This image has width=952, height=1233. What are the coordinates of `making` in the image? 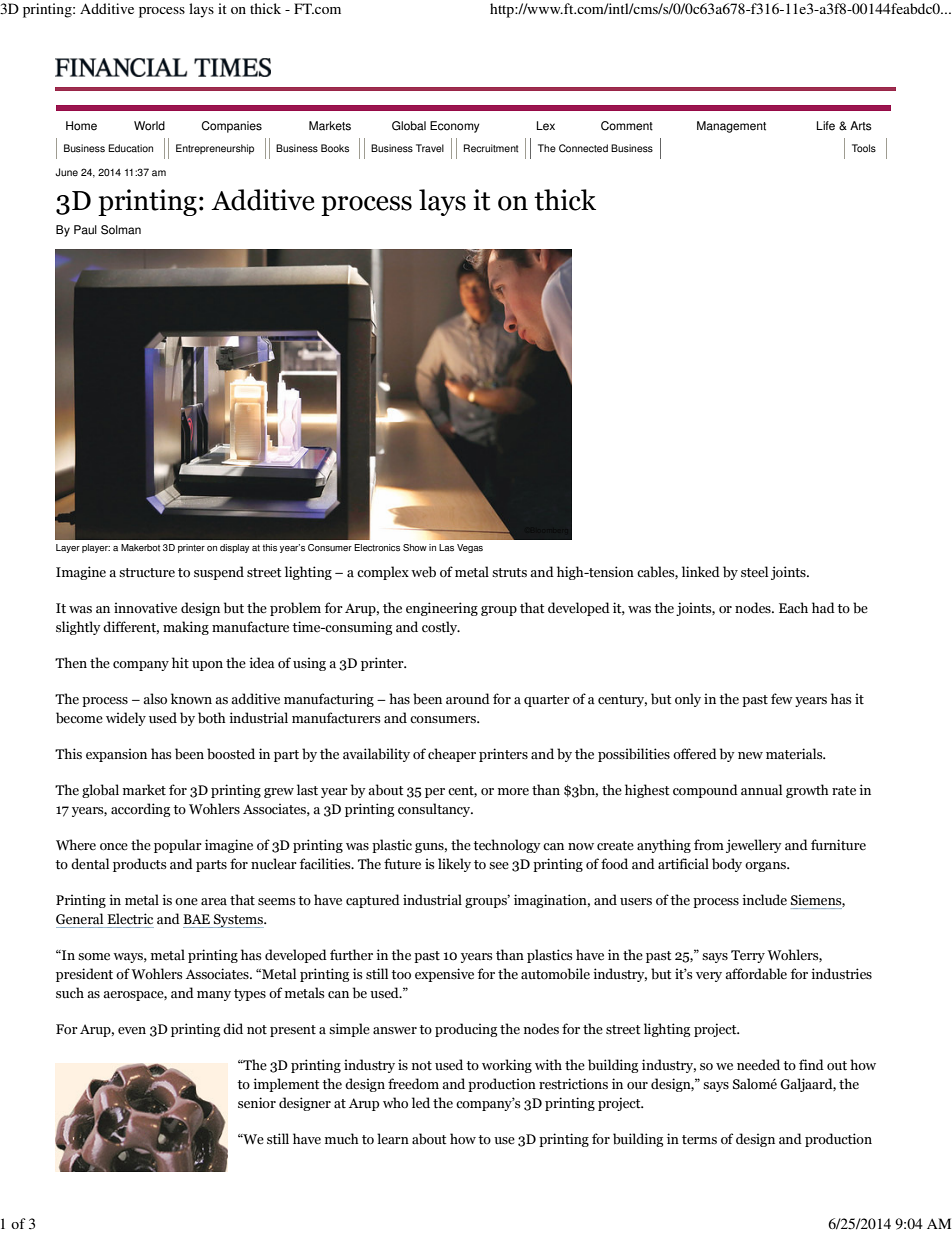 It's located at (186, 628).
